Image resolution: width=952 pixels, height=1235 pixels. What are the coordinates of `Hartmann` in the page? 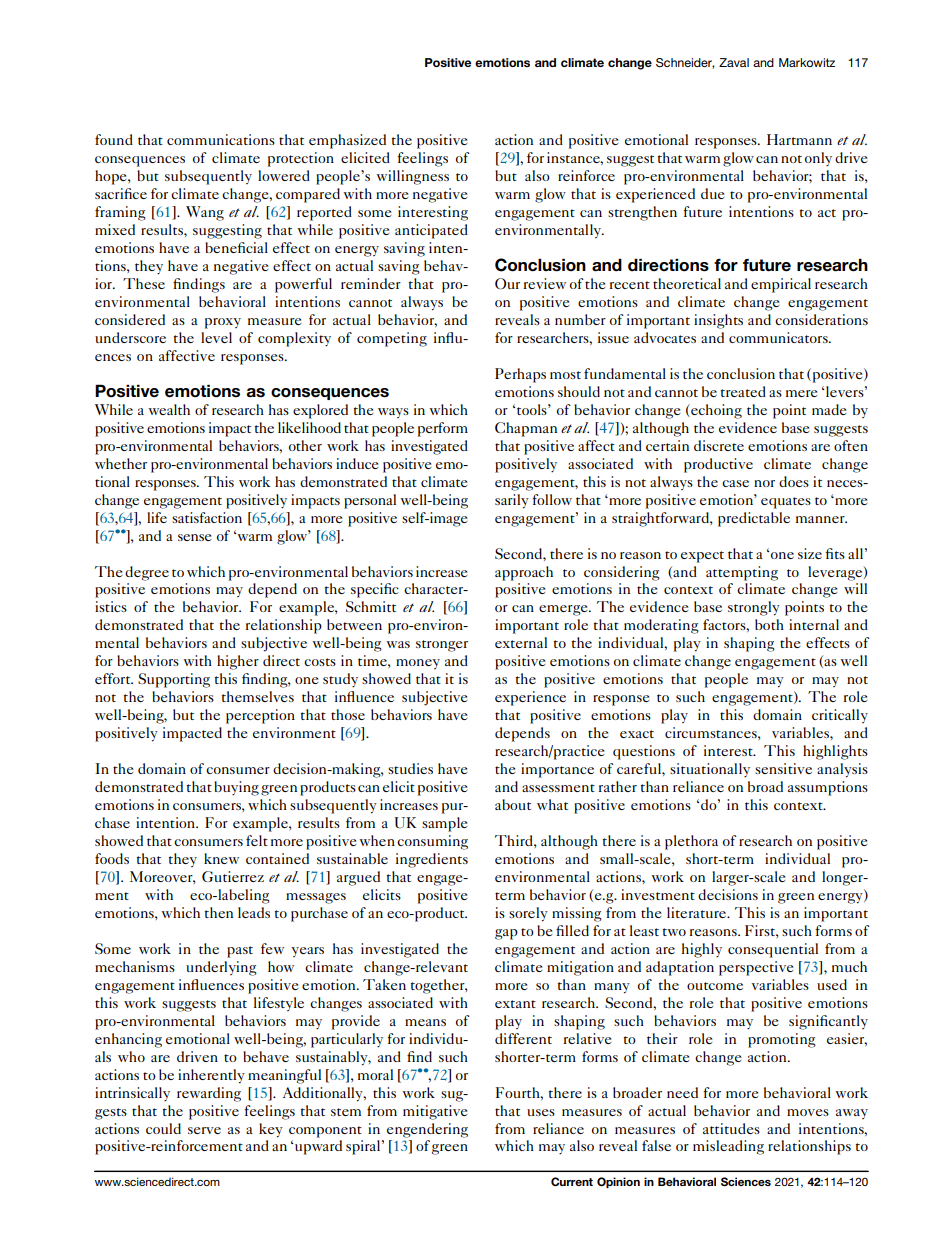 It's located at (799, 139).
